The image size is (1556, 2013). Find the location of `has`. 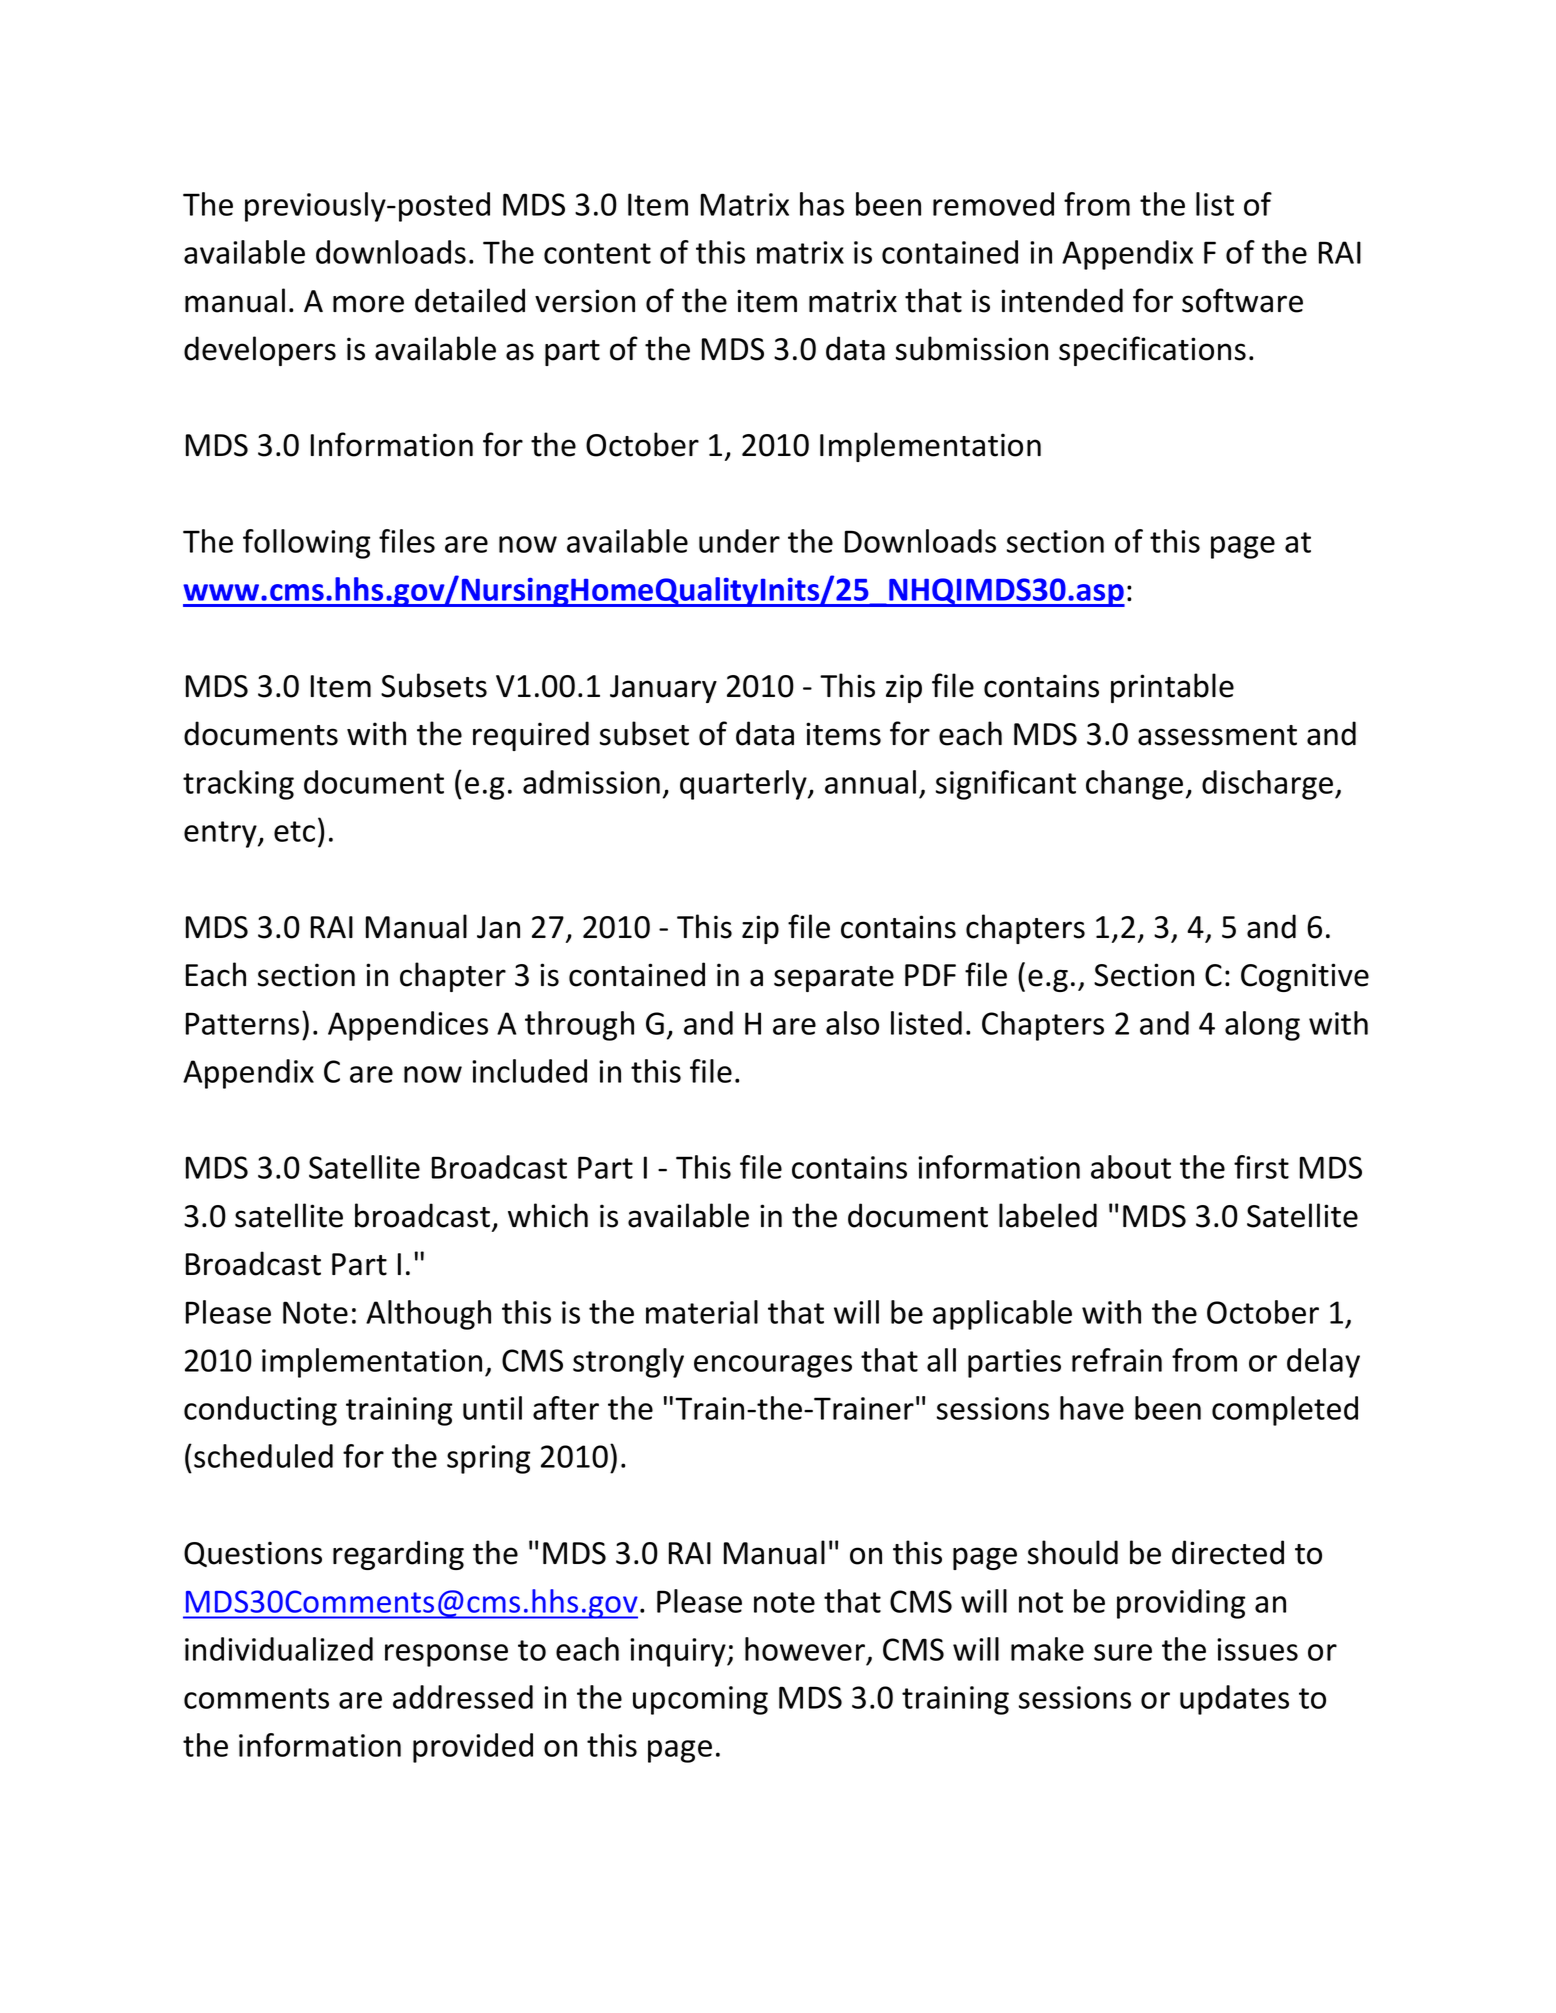

has is located at coordinates (822, 204).
